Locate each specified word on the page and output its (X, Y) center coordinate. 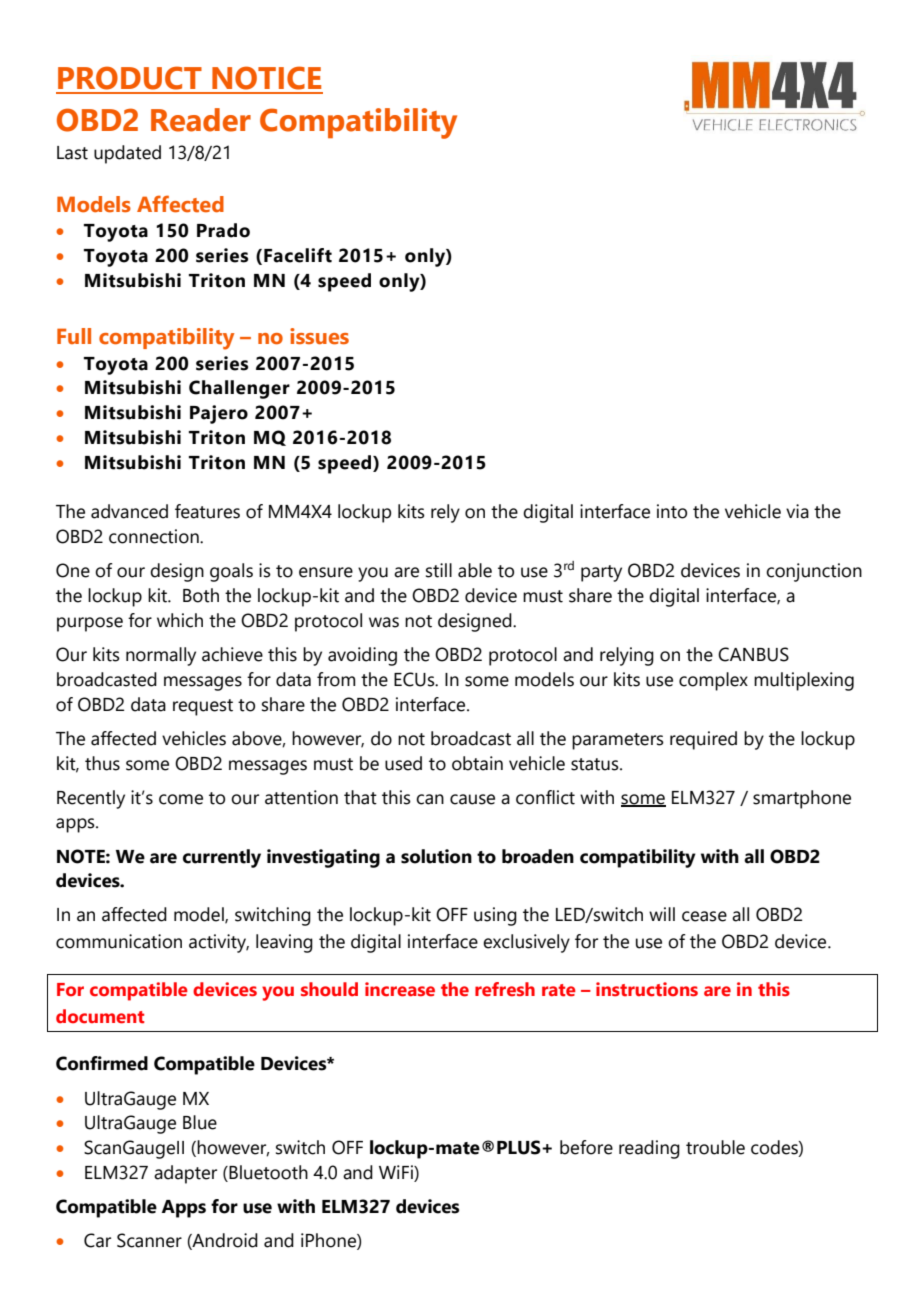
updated (127, 154)
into (672, 511)
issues (319, 336)
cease (704, 916)
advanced (129, 511)
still (439, 570)
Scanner (149, 1240)
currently (222, 858)
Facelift (298, 255)
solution (436, 856)
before (586, 1147)
